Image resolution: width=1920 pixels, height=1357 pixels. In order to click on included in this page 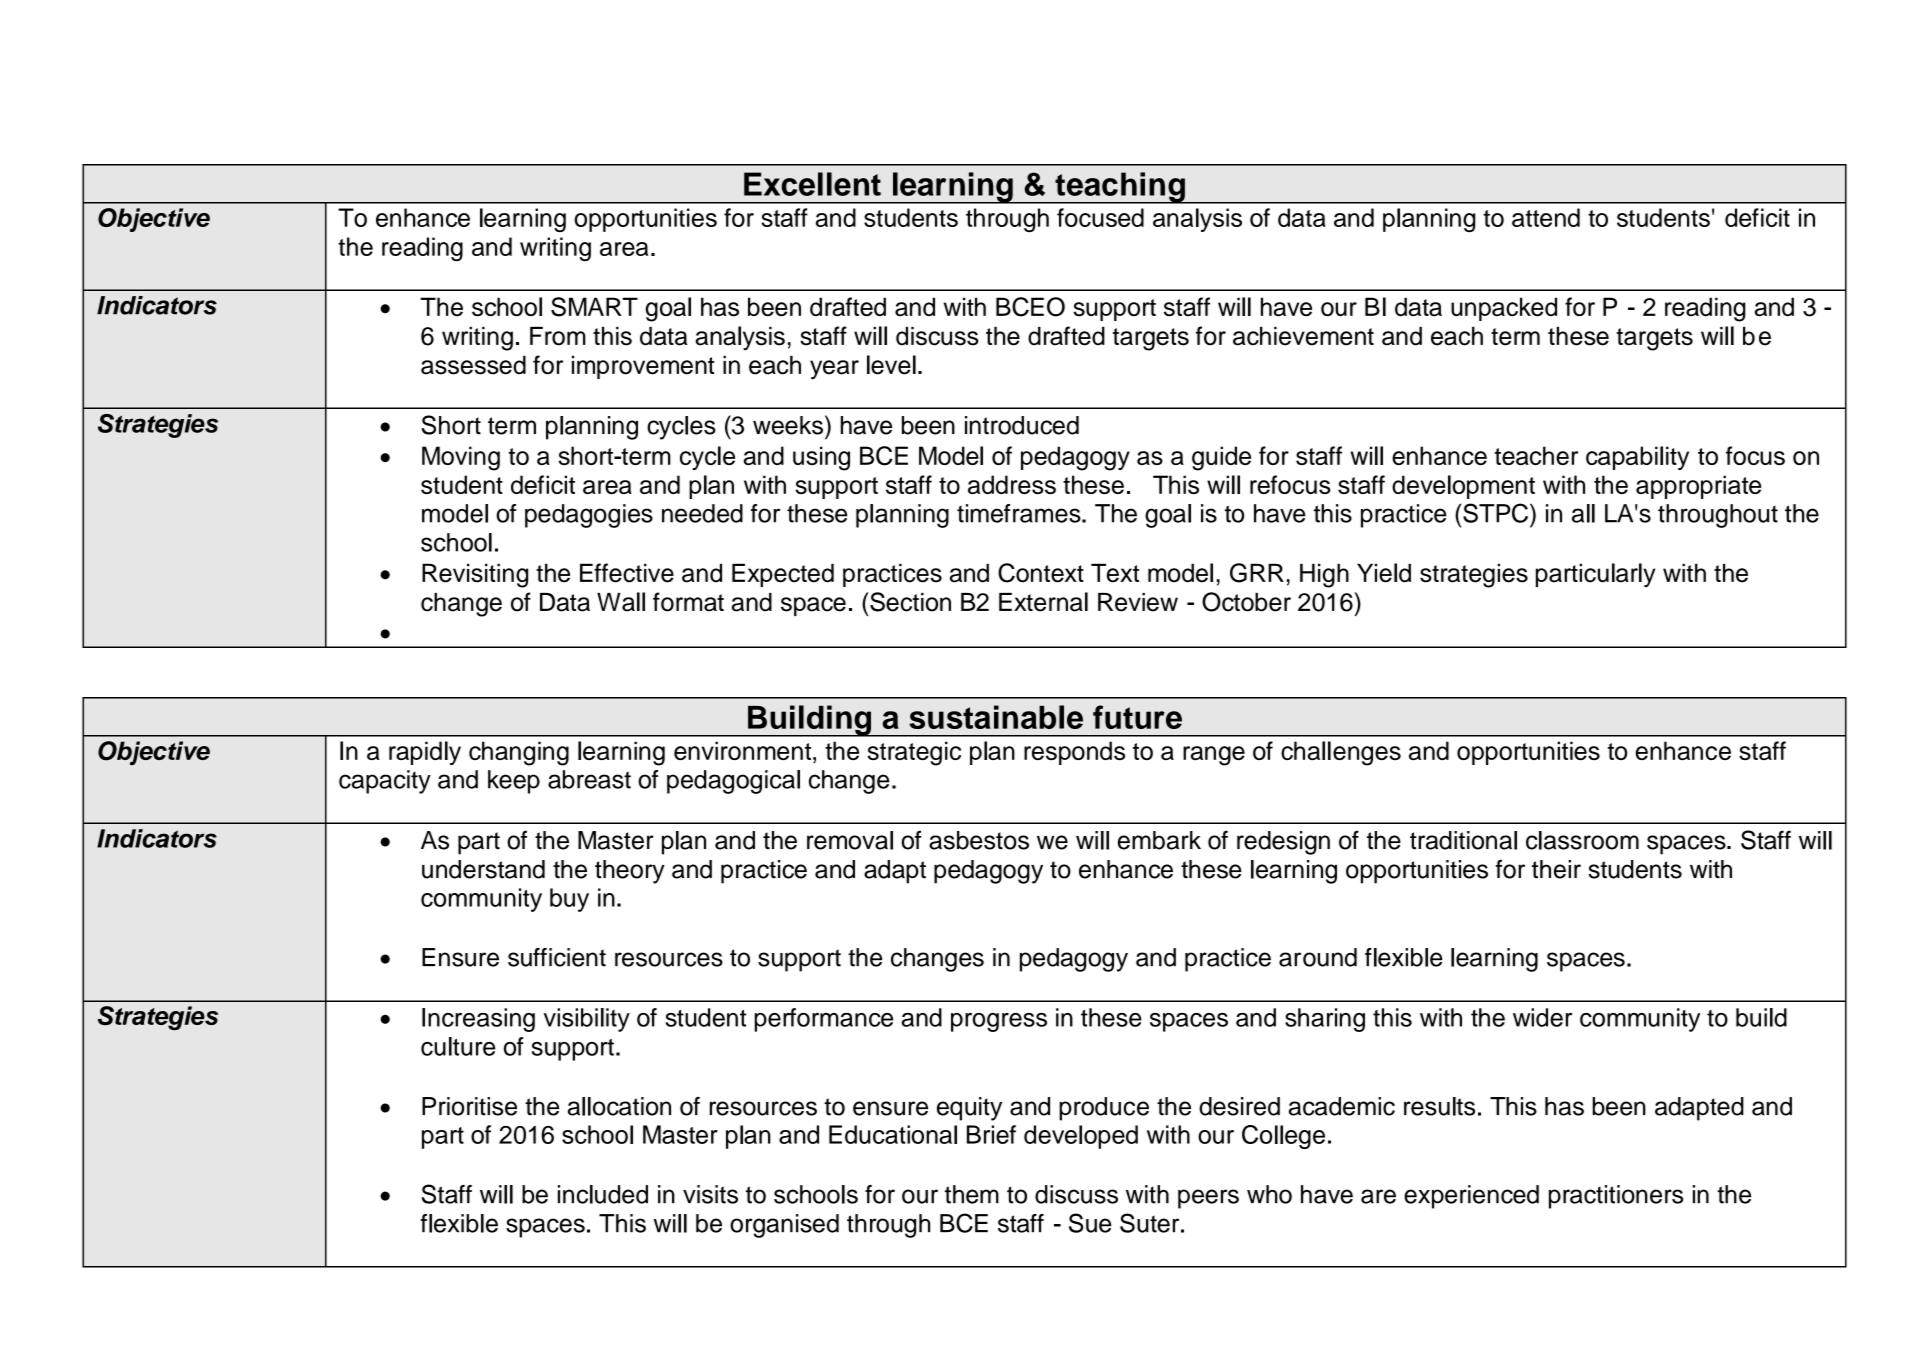, I will do `click(603, 1194)`.
